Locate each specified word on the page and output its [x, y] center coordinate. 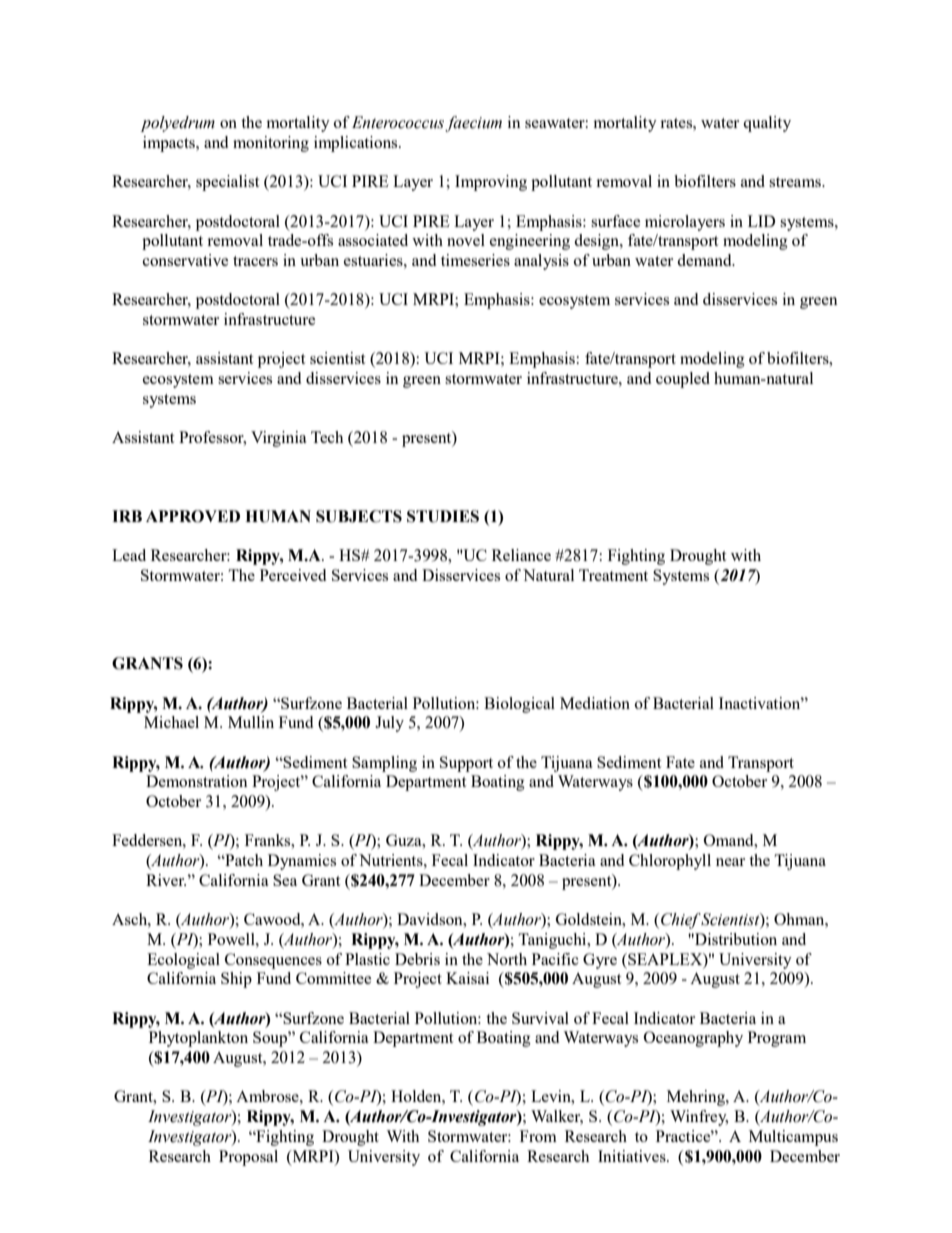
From [538, 1136]
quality [767, 124]
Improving [491, 183]
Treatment [613, 575]
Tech [327, 437]
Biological [519, 705]
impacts [170, 144]
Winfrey [699, 1118]
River [166, 880]
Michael [171, 722]
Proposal [248, 1158]
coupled [683, 380]
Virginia [279, 439]
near [730, 862]
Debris [417, 959]
